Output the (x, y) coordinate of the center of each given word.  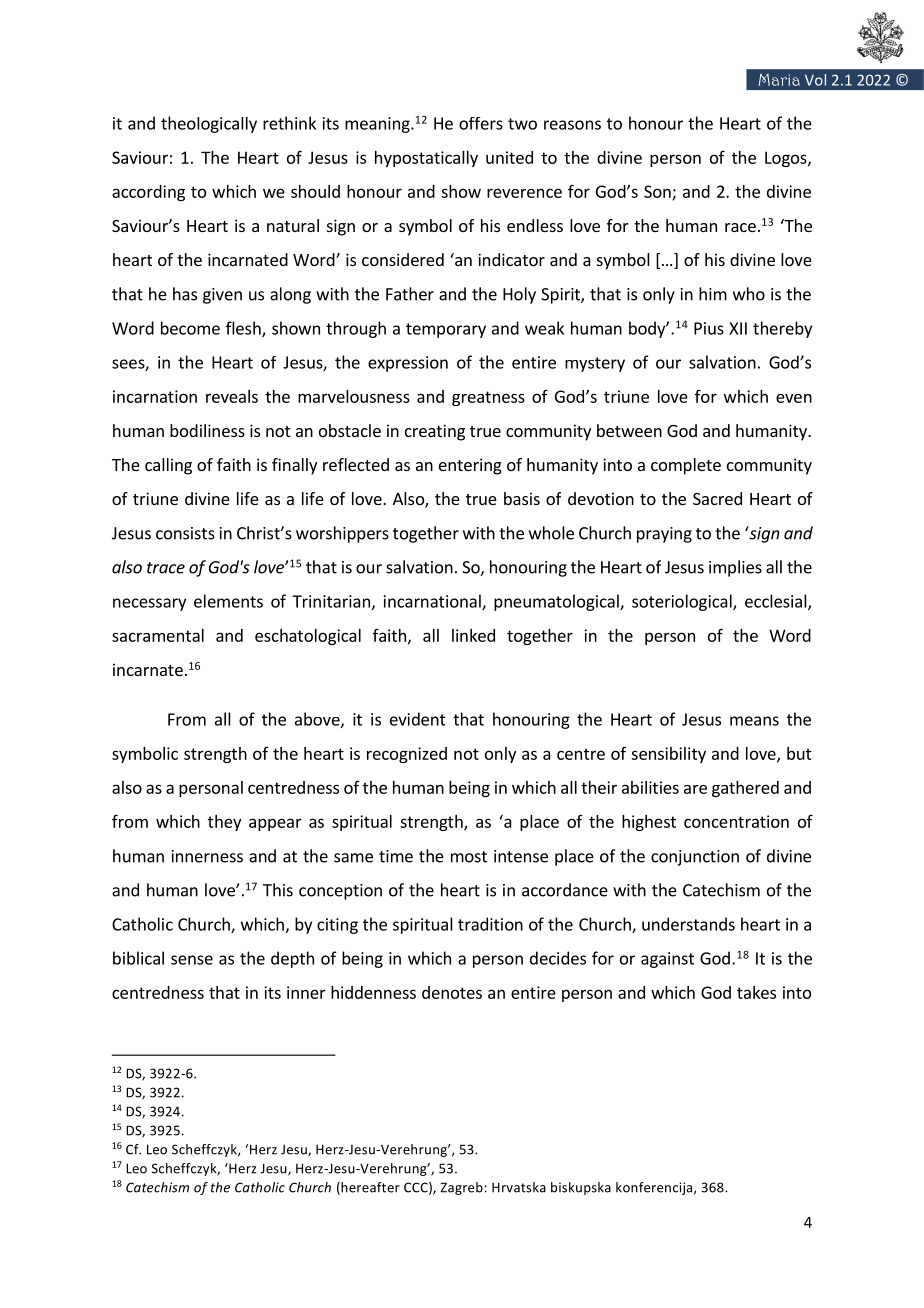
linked (473, 635)
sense (192, 960)
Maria (779, 80)
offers (481, 123)
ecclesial (777, 602)
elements (228, 601)
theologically (209, 124)
